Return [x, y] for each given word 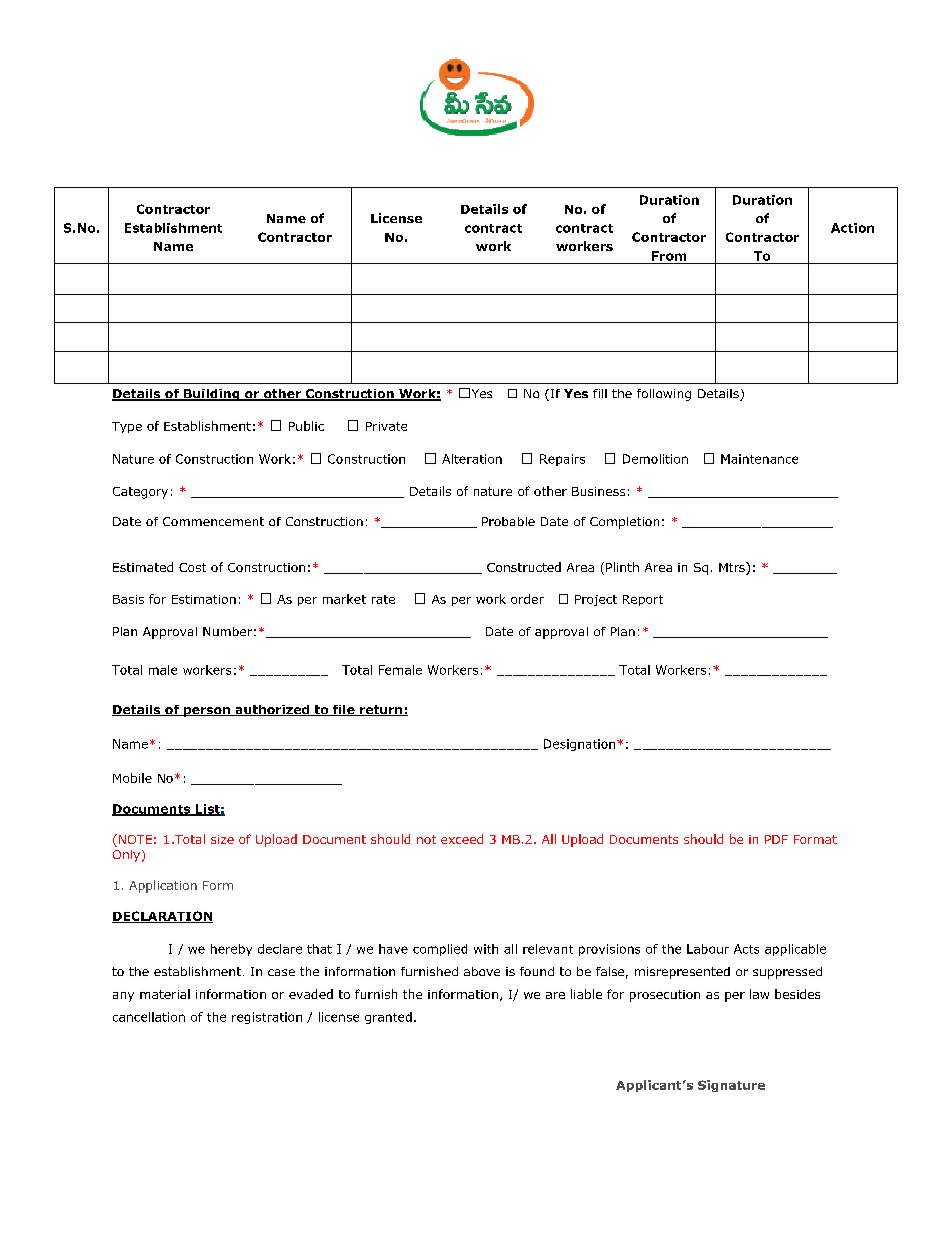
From [669, 256]
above [482, 971]
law [759, 994]
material [165, 994]
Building [212, 395]
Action [852, 228]
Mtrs [733, 568]
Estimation [204, 599]
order [527, 599]
